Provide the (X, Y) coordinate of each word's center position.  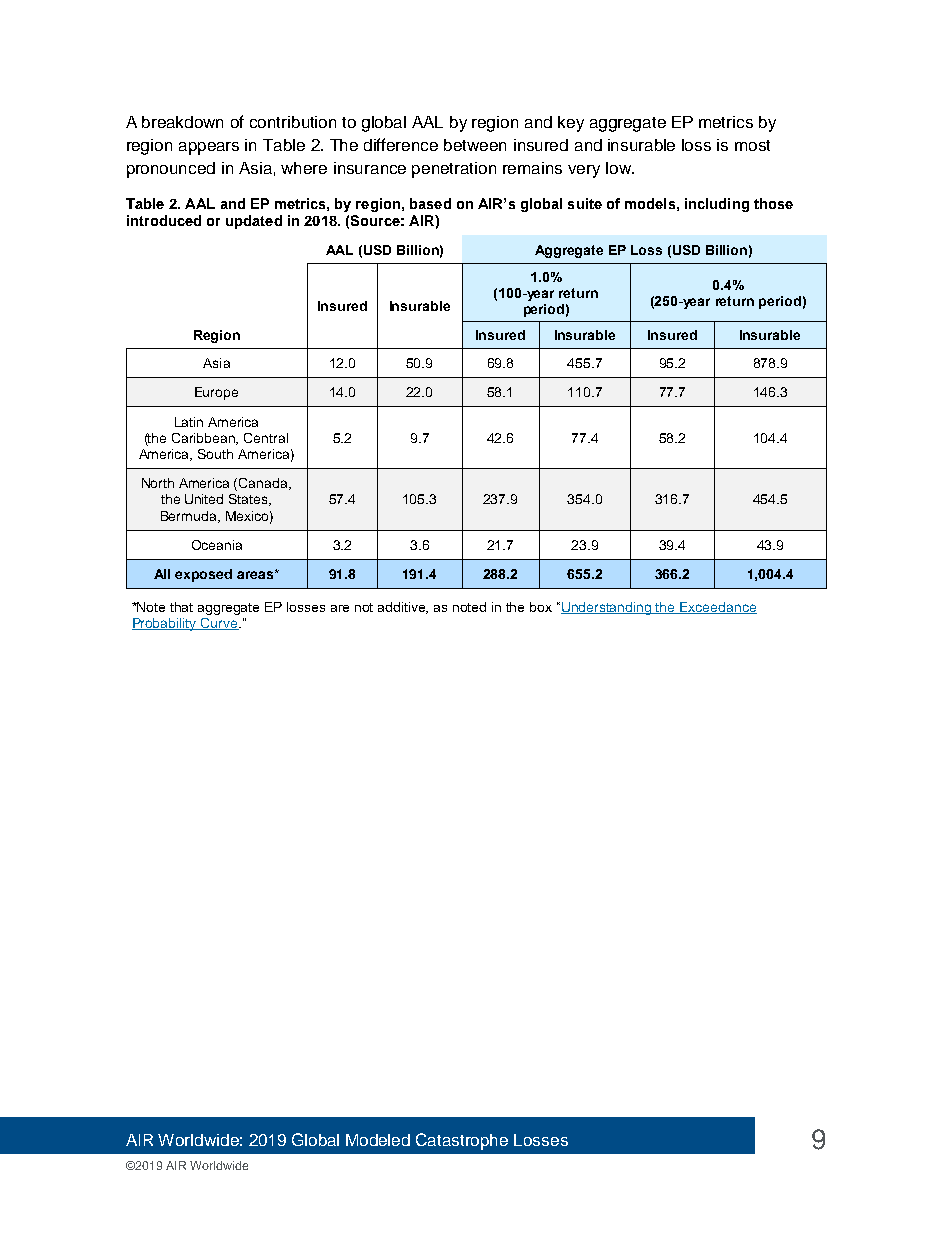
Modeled (378, 1140)
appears (209, 148)
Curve (219, 624)
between (475, 145)
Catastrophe (462, 1141)
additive (403, 608)
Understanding (607, 608)
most (752, 145)
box (541, 607)
